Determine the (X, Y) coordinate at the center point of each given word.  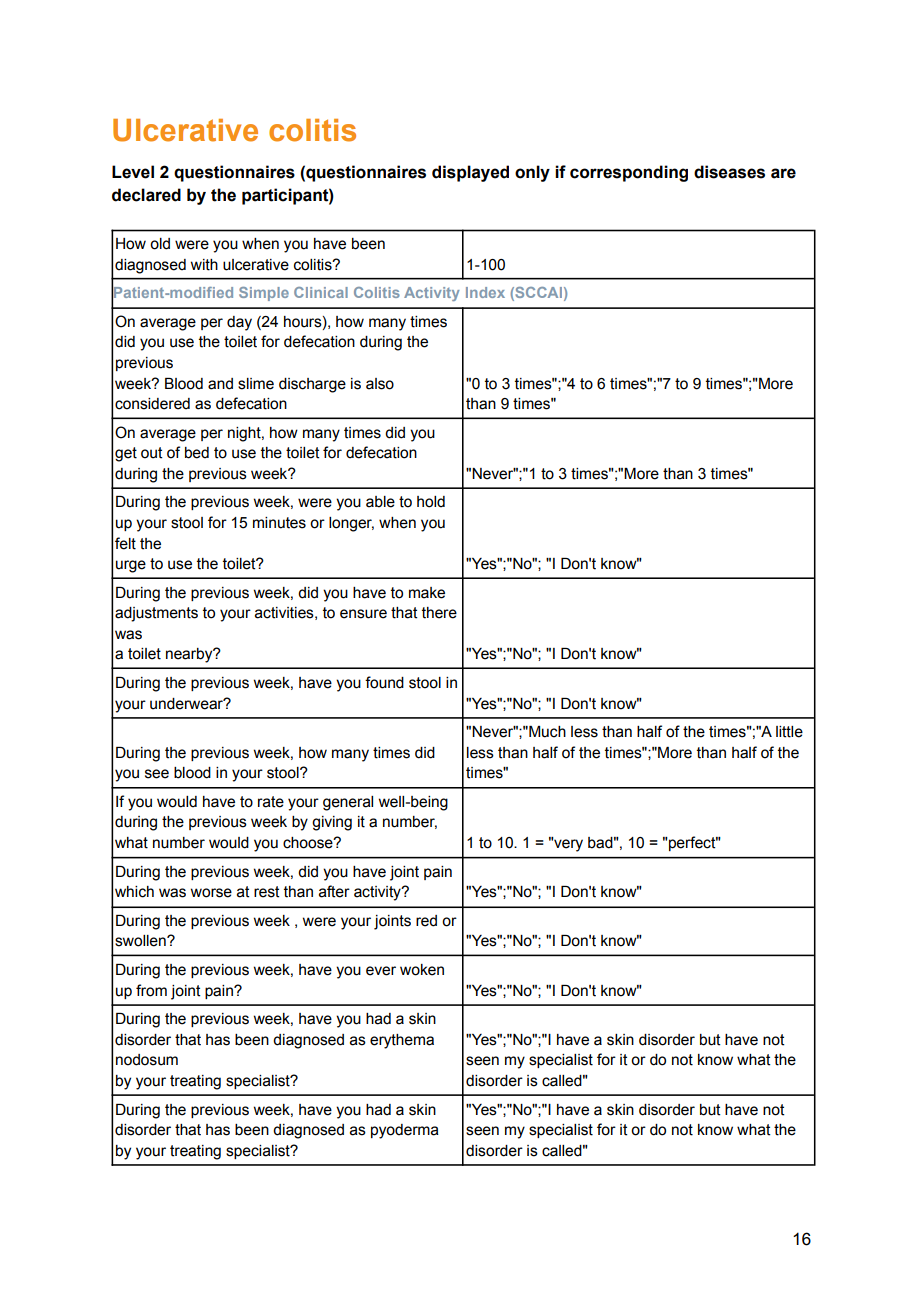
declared (146, 195)
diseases (729, 172)
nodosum (147, 1060)
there (439, 613)
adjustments (156, 614)
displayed (470, 173)
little (789, 732)
